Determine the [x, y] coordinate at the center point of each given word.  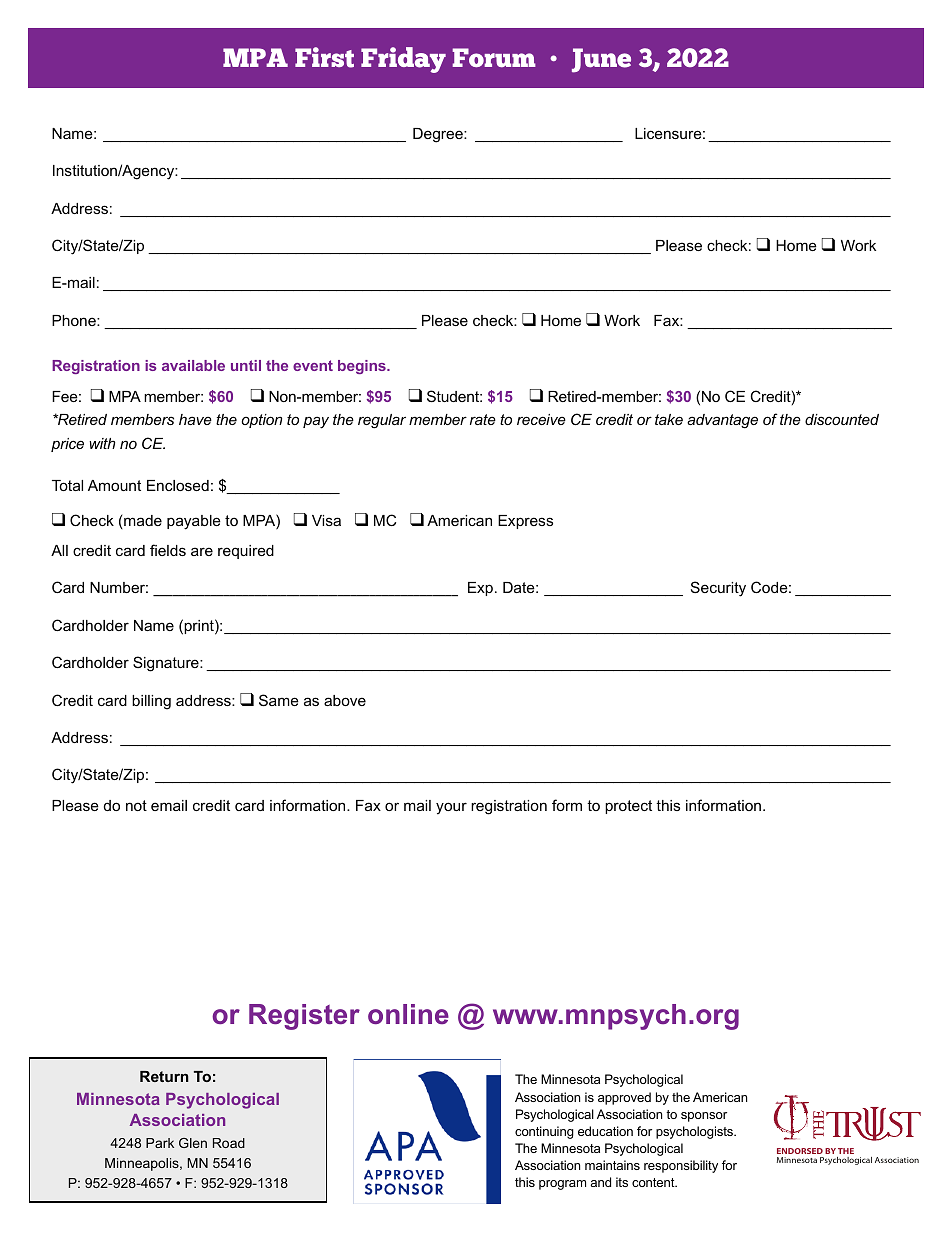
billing [151, 702]
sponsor [704, 1117]
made [142, 522]
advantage [722, 421]
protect [628, 807]
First [324, 57]
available [193, 365]
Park [160, 1143]
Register [304, 1017]
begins [363, 367]
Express [525, 522]
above [345, 700]
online [408, 1014]
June [601, 60]
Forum [494, 57]
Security [718, 589]
